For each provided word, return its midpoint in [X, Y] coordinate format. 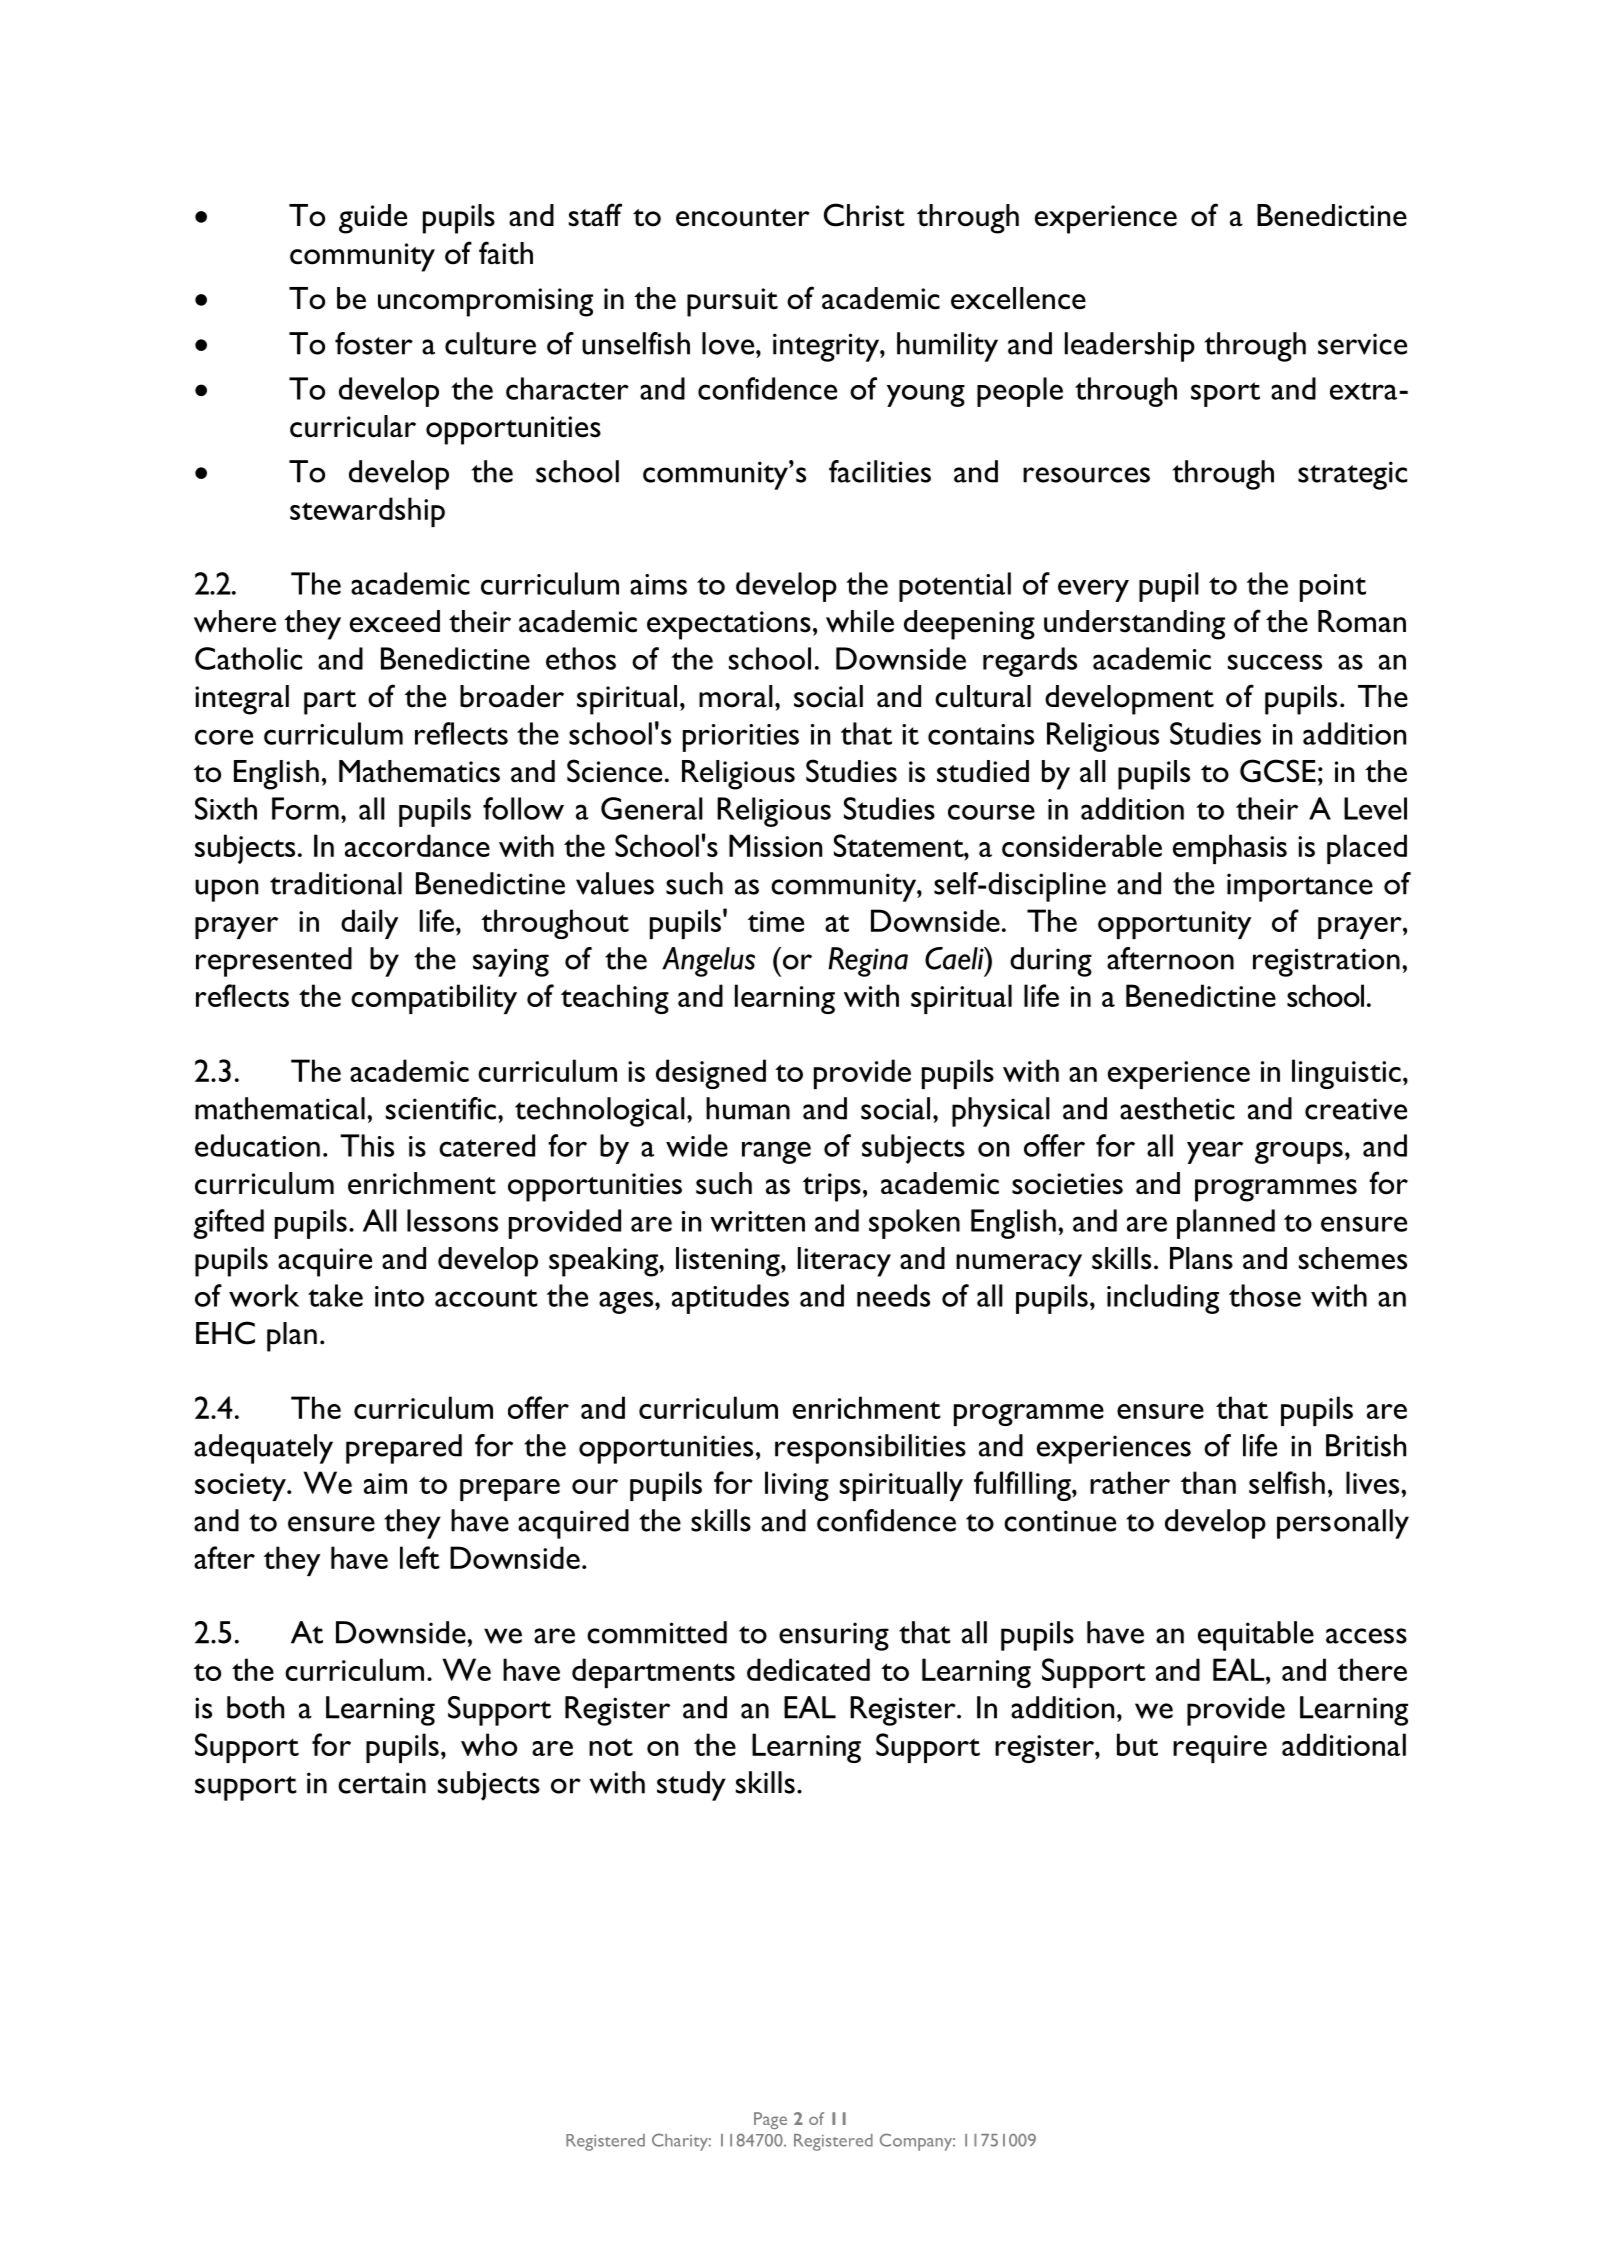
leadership [1130, 347]
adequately [263, 1449]
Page [770, 2120]
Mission [775, 845]
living [797, 1486]
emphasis [1230, 849]
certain [382, 1783]
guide [373, 219]
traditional [336, 883]
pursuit [732, 302]
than [1208, 1482]
